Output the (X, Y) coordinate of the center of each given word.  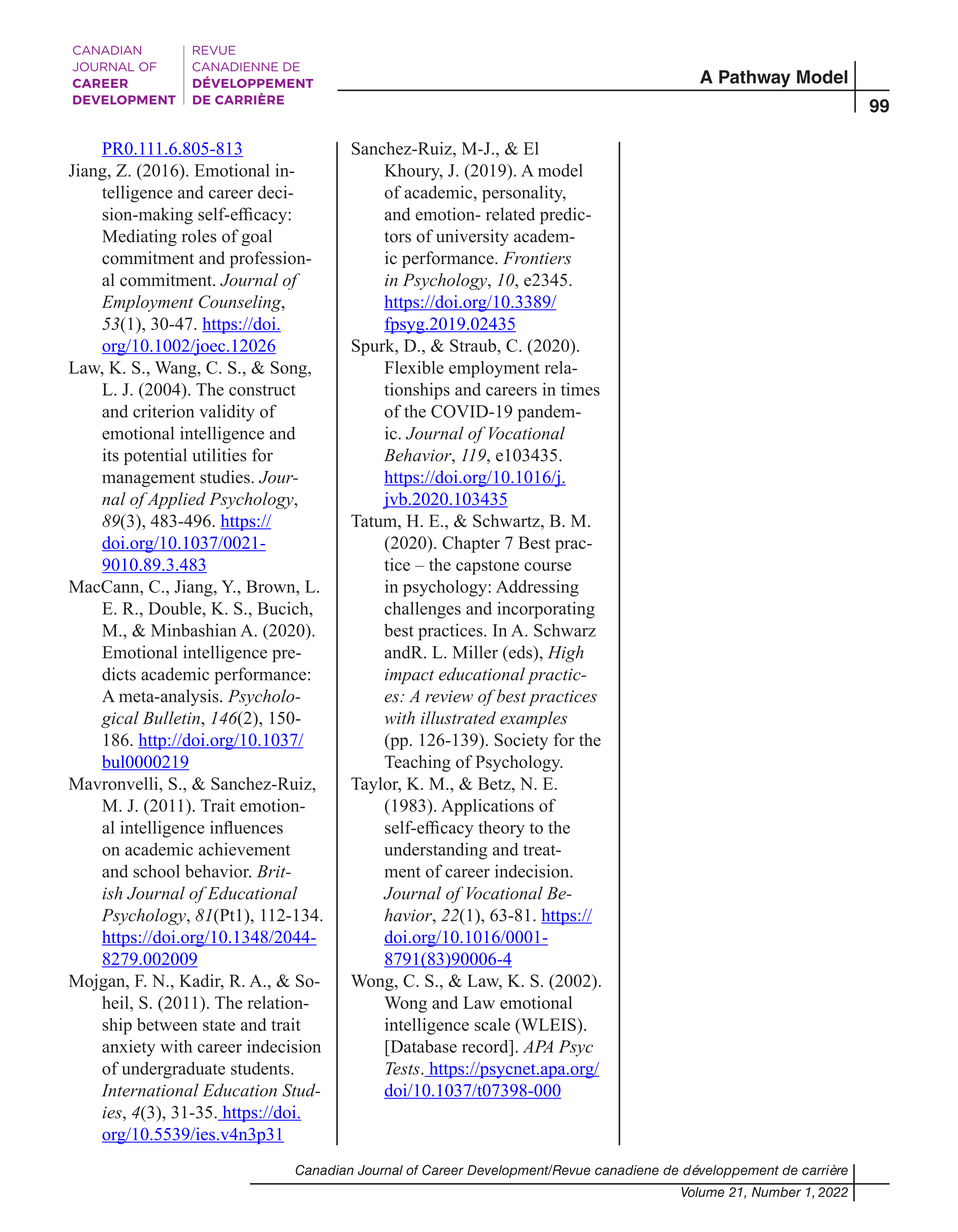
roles (199, 236)
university (472, 237)
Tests (404, 1068)
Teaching (417, 763)
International (150, 1090)
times (580, 389)
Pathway (755, 80)
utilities (219, 455)
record (486, 1046)
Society (521, 741)
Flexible (414, 367)
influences (246, 827)
